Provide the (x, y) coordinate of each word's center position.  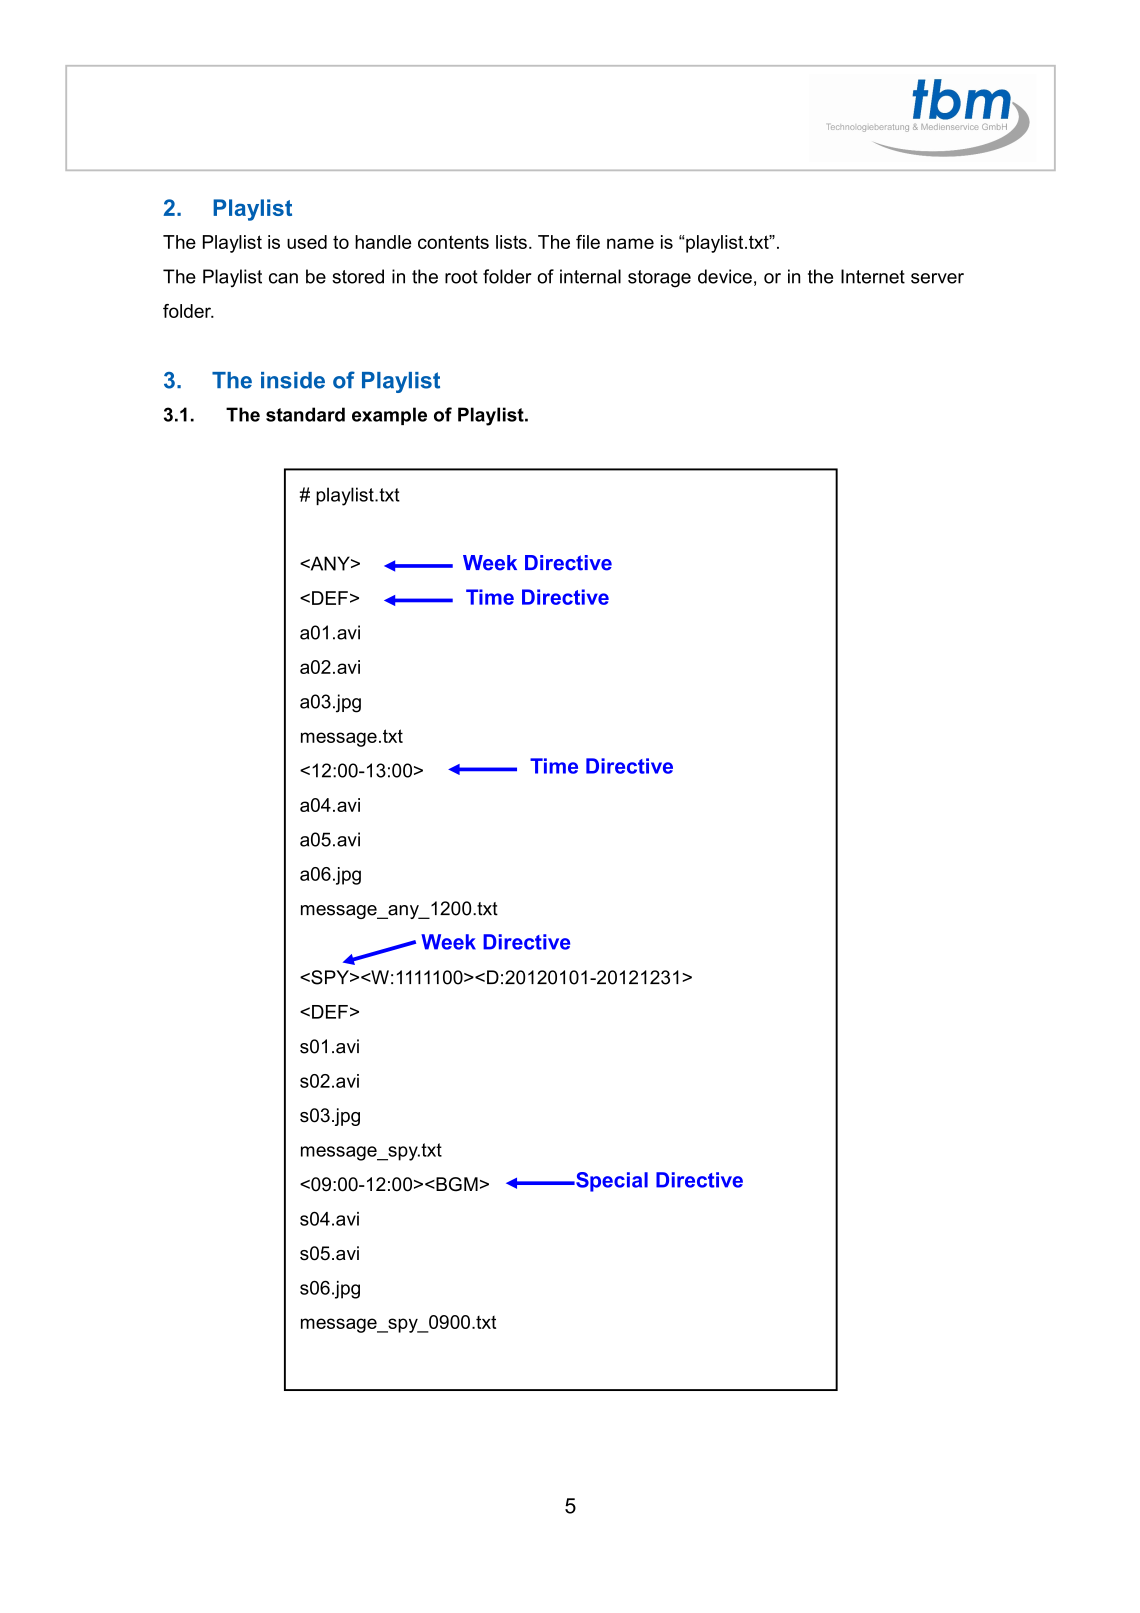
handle (383, 242)
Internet (873, 276)
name (630, 243)
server (937, 278)
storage (659, 279)
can (283, 278)
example (389, 416)
